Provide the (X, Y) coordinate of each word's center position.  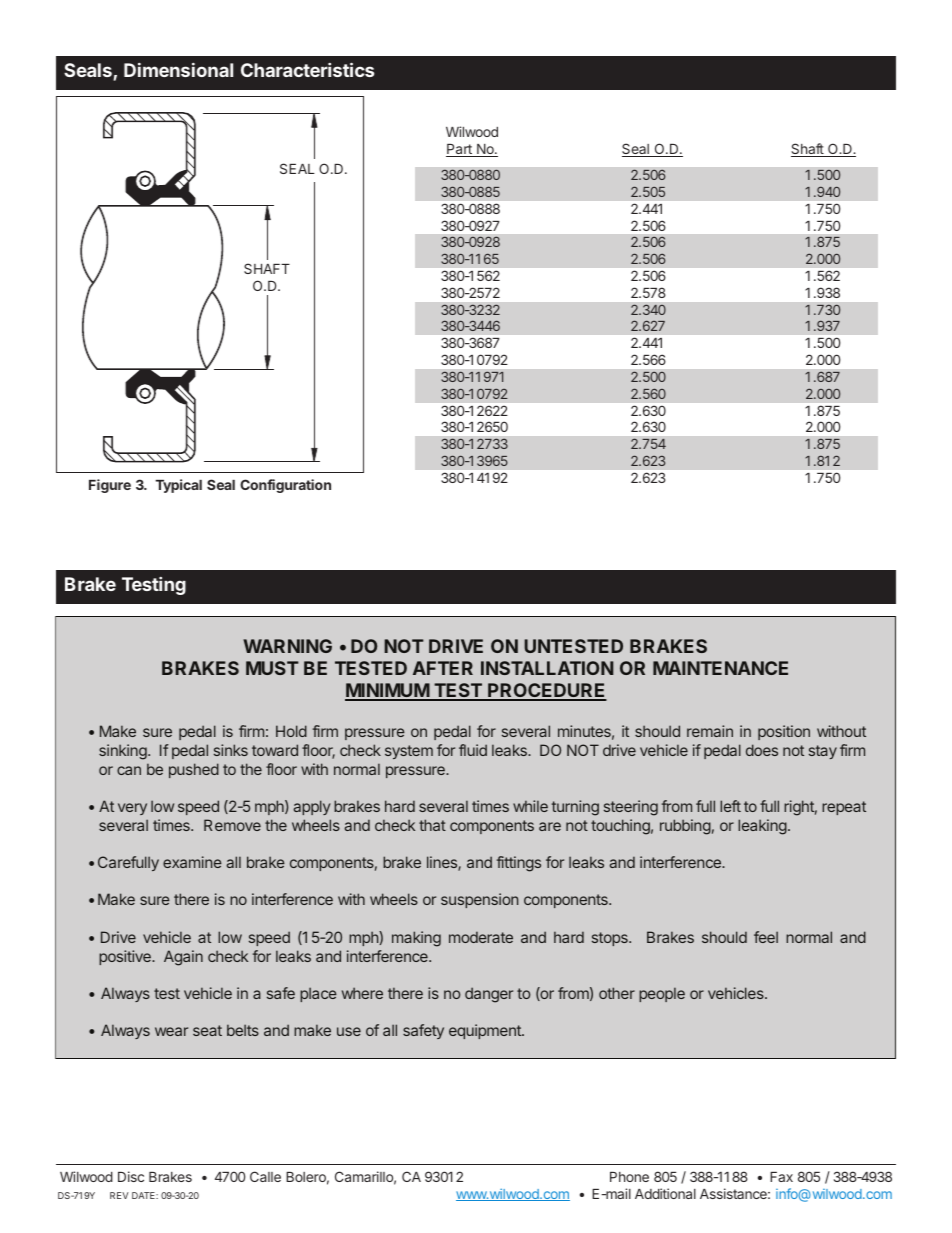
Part (460, 150)
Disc (131, 1176)
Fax (781, 1177)
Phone (629, 1177)
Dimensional (178, 70)
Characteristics (307, 69)
